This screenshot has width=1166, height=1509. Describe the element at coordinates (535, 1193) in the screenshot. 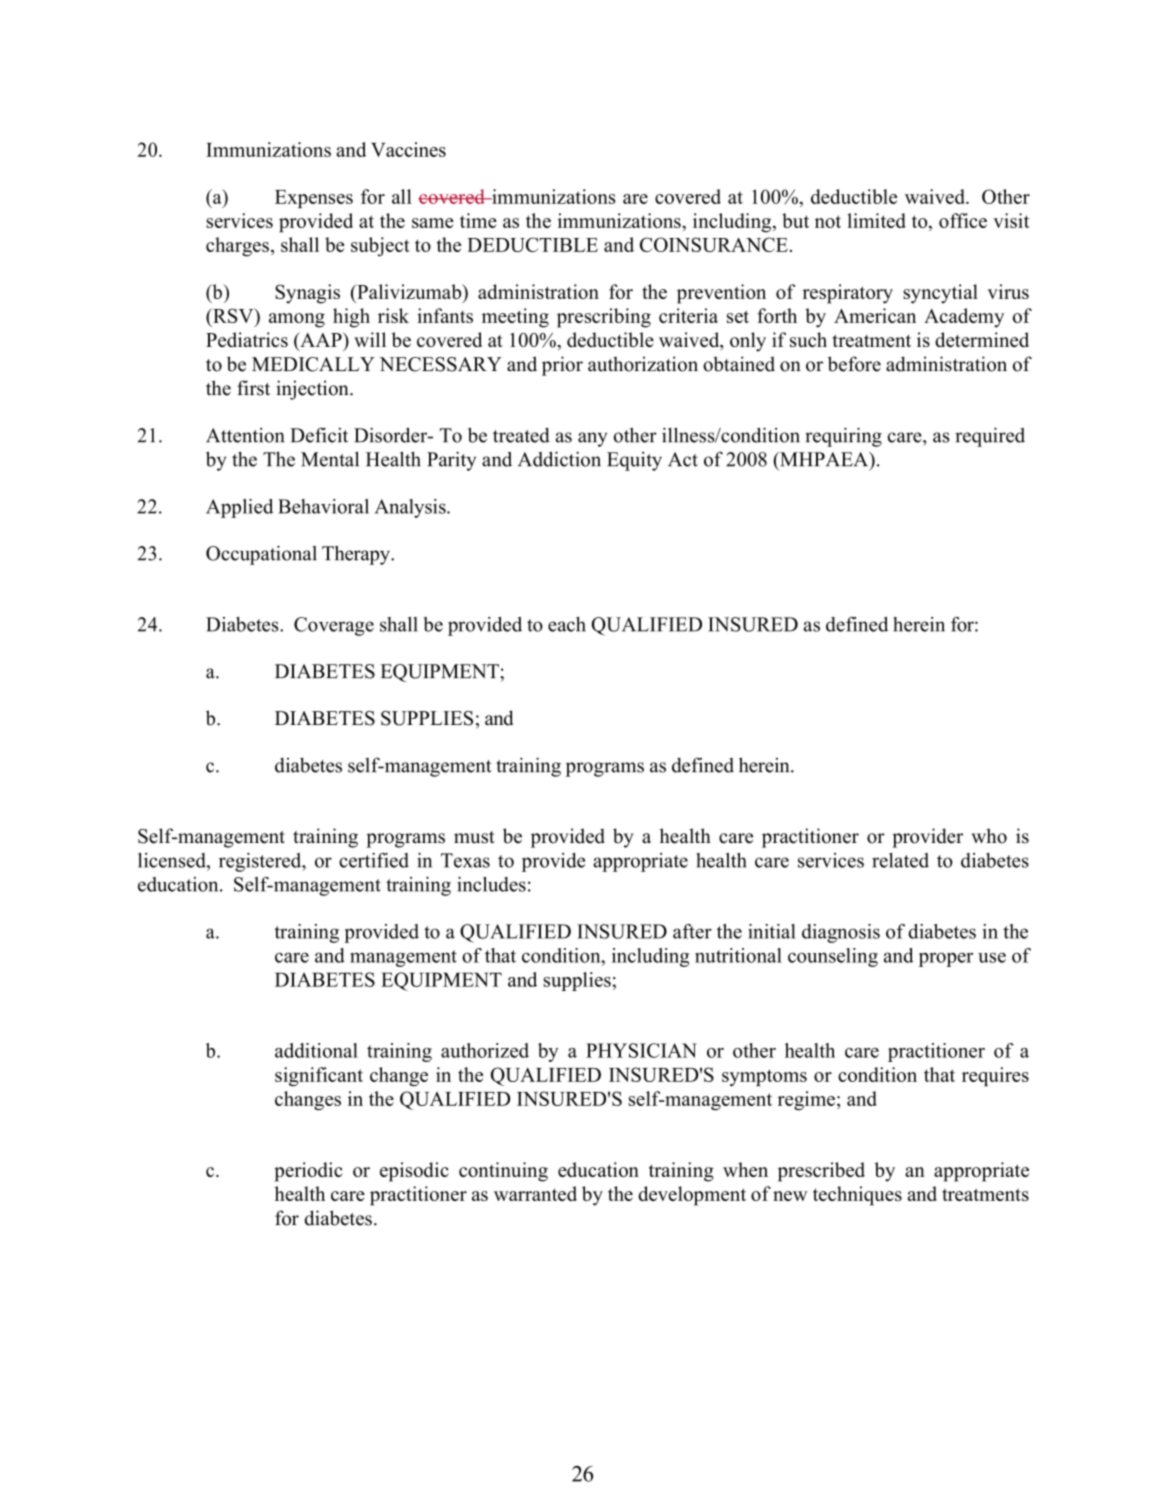

I see `warranted` at that location.
